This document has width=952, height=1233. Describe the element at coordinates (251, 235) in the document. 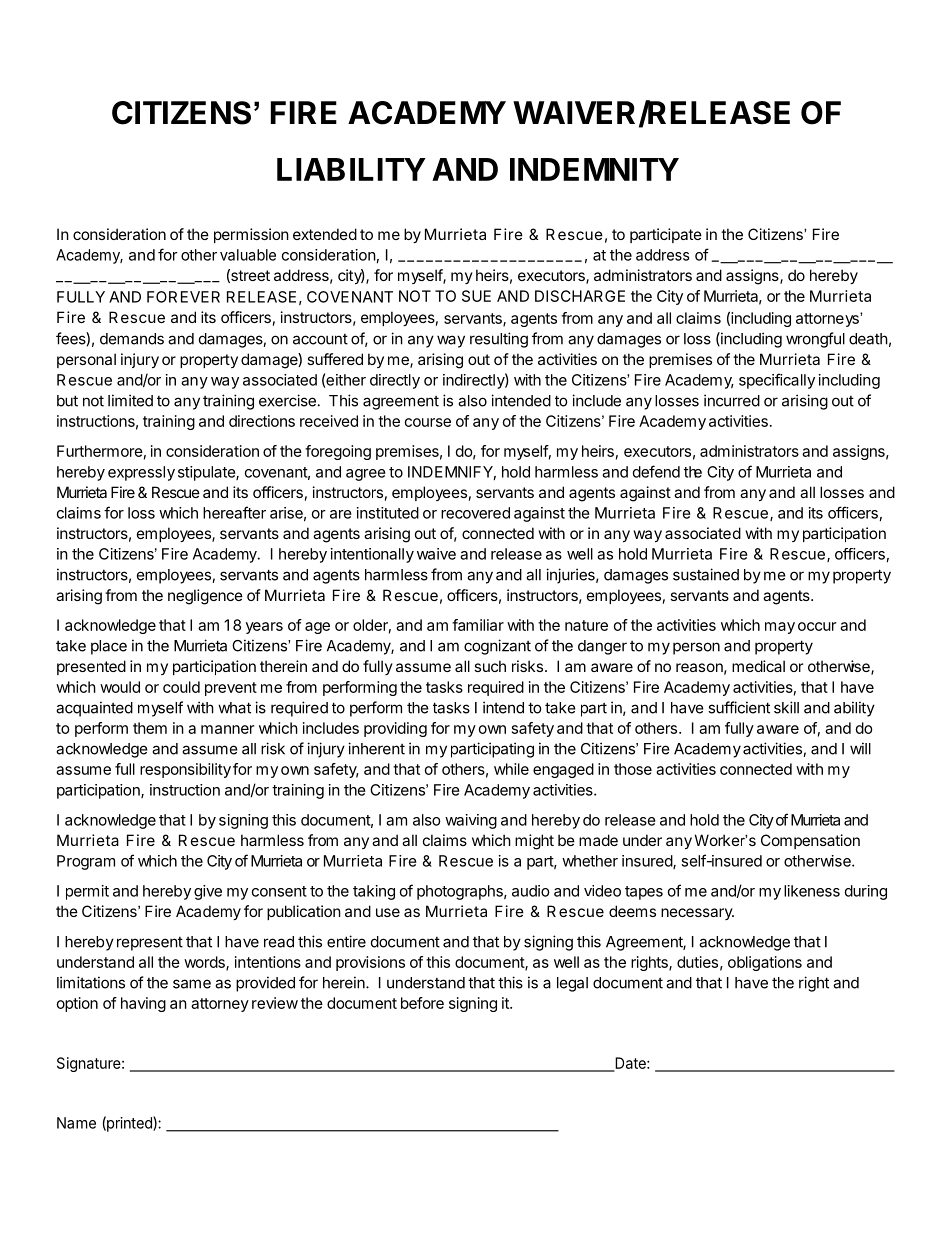

I see `permission` at that location.
